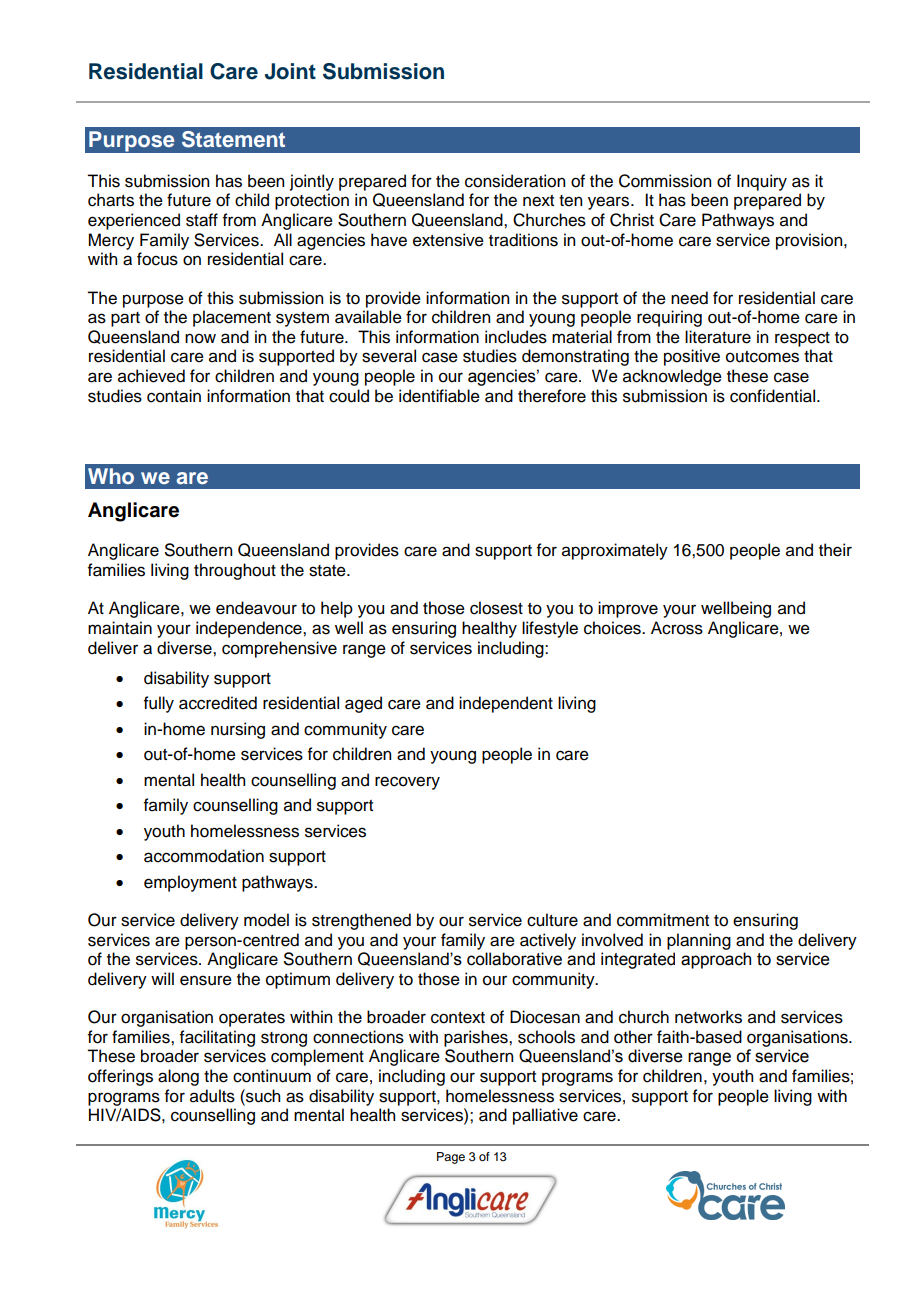 This document has width=924, height=1308. What do you see at coordinates (206, 980) in the document?
I see `ensure` at bounding box center [206, 980].
